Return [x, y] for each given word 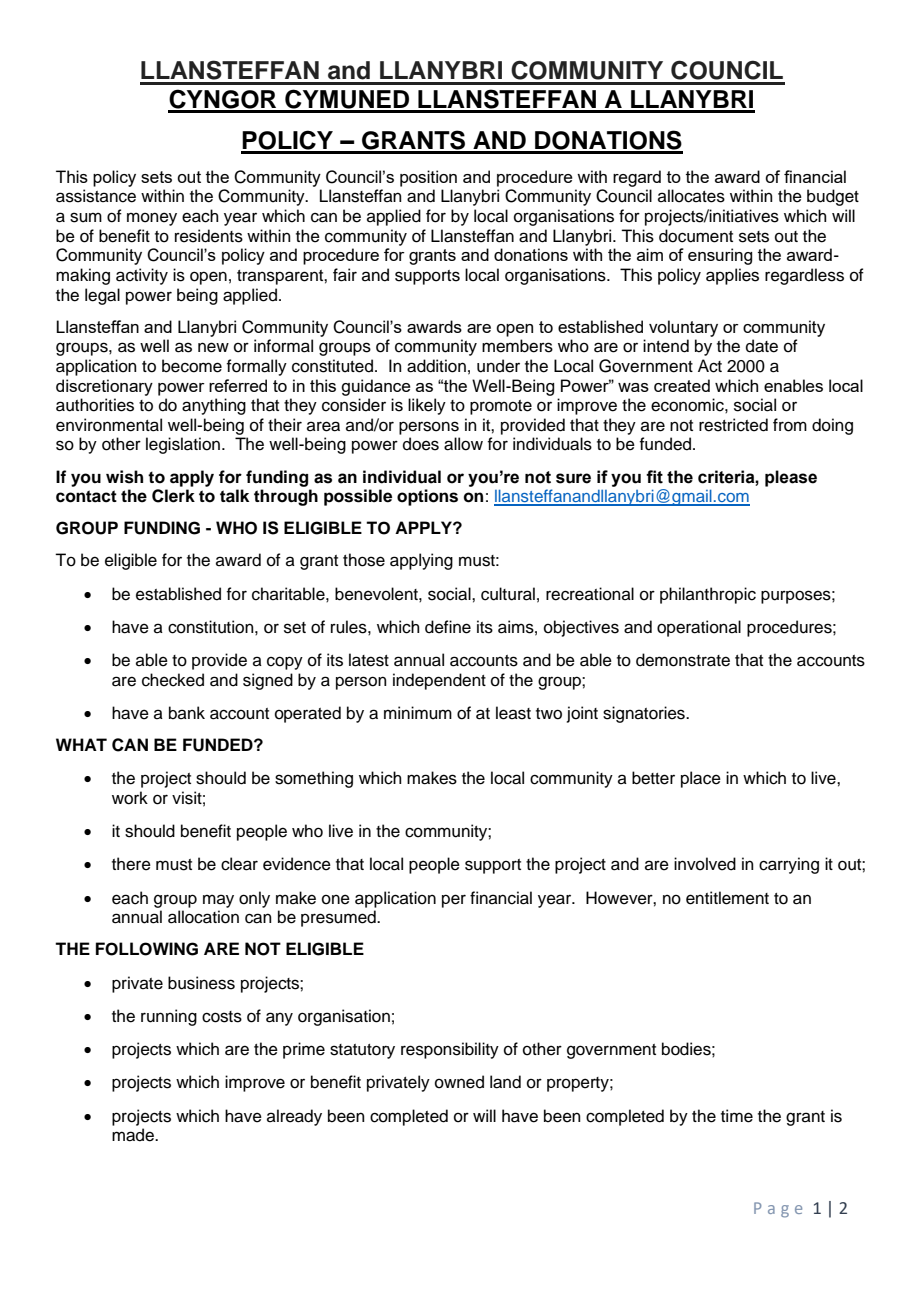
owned [459, 1082]
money [152, 219]
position [428, 178]
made [134, 1135]
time [737, 1116]
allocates [691, 196]
